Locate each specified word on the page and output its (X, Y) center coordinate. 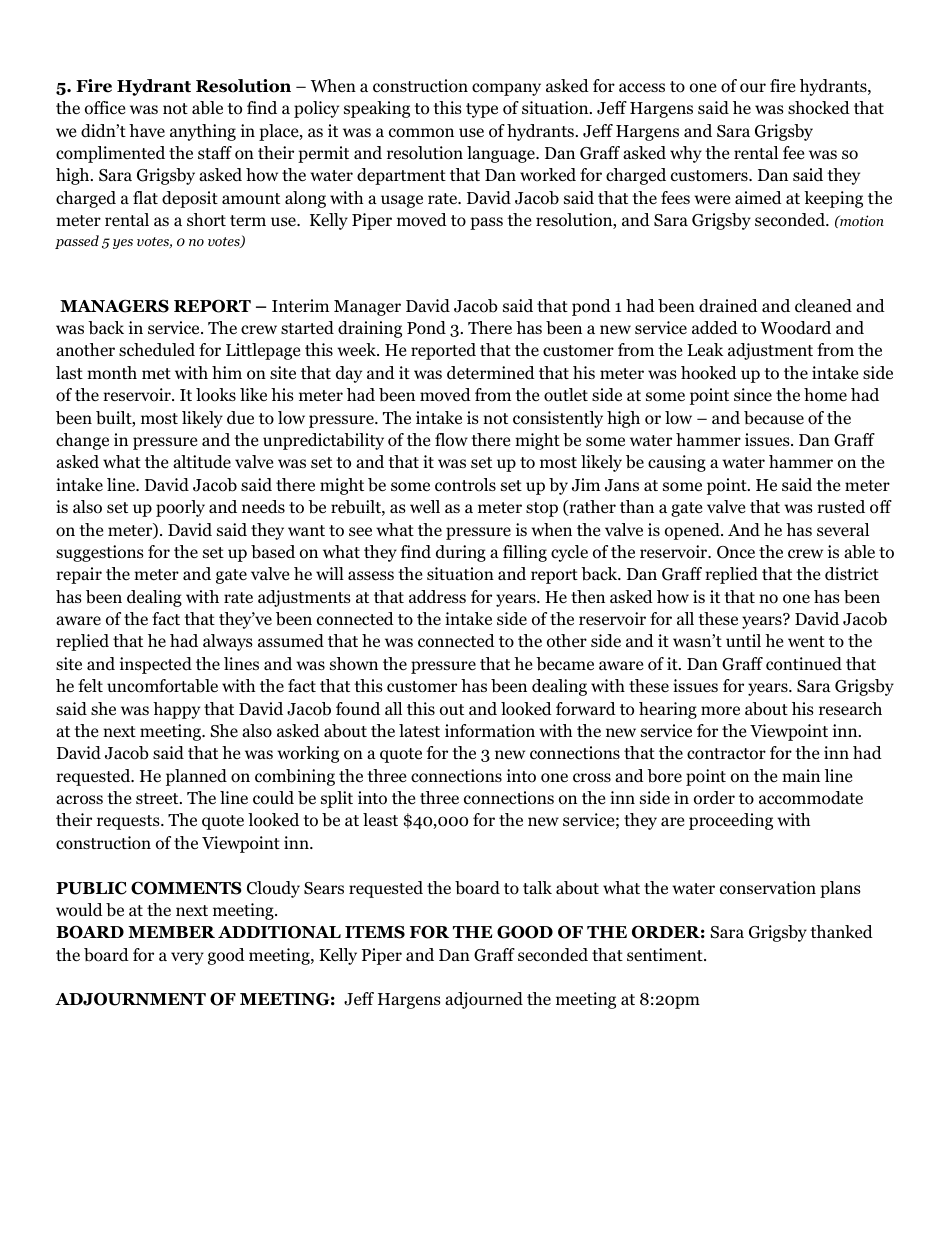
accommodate (811, 798)
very (187, 958)
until (743, 640)
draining (370, 329)
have (147, 130)
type (482, 110)
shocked (819, 108)
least (380, 819)
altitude (202, 462)
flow (451, 440)
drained (728, 306)
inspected (156, 665)
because (774, 418)
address (437, 597)
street (158, 799)
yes (123, 244)
